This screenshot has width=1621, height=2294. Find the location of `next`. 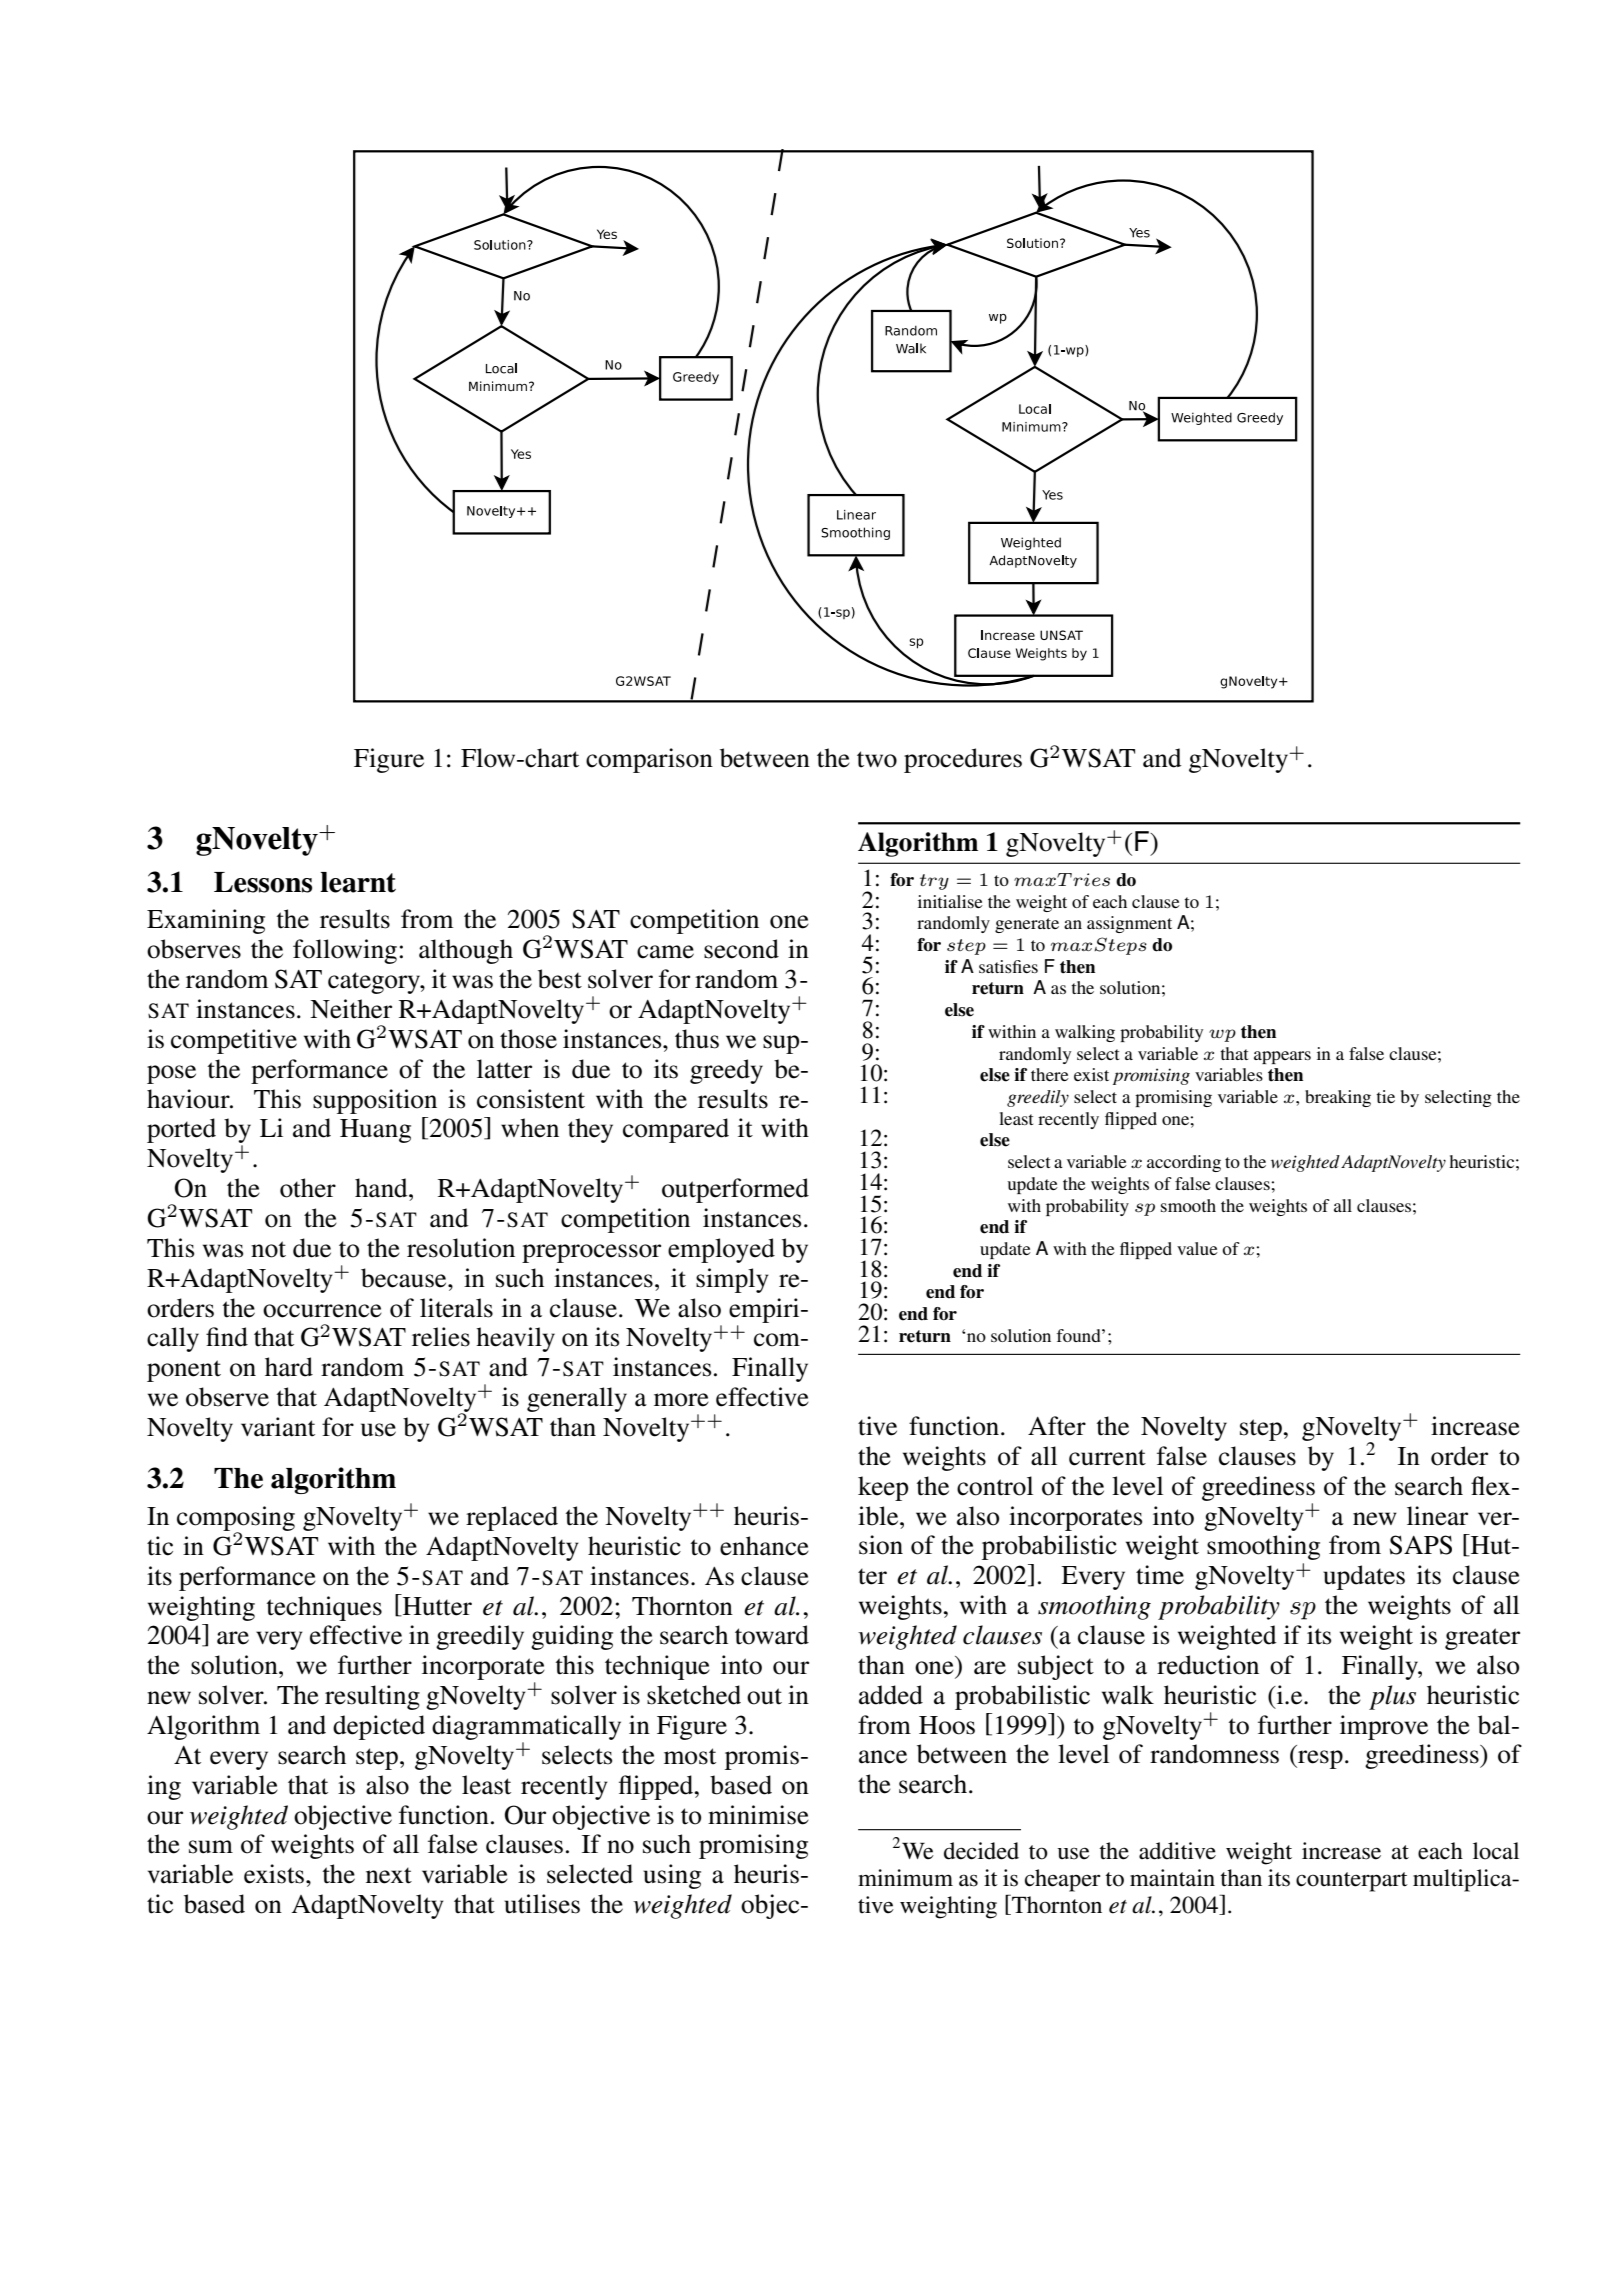

next is located at coordinates (389, 1875).
